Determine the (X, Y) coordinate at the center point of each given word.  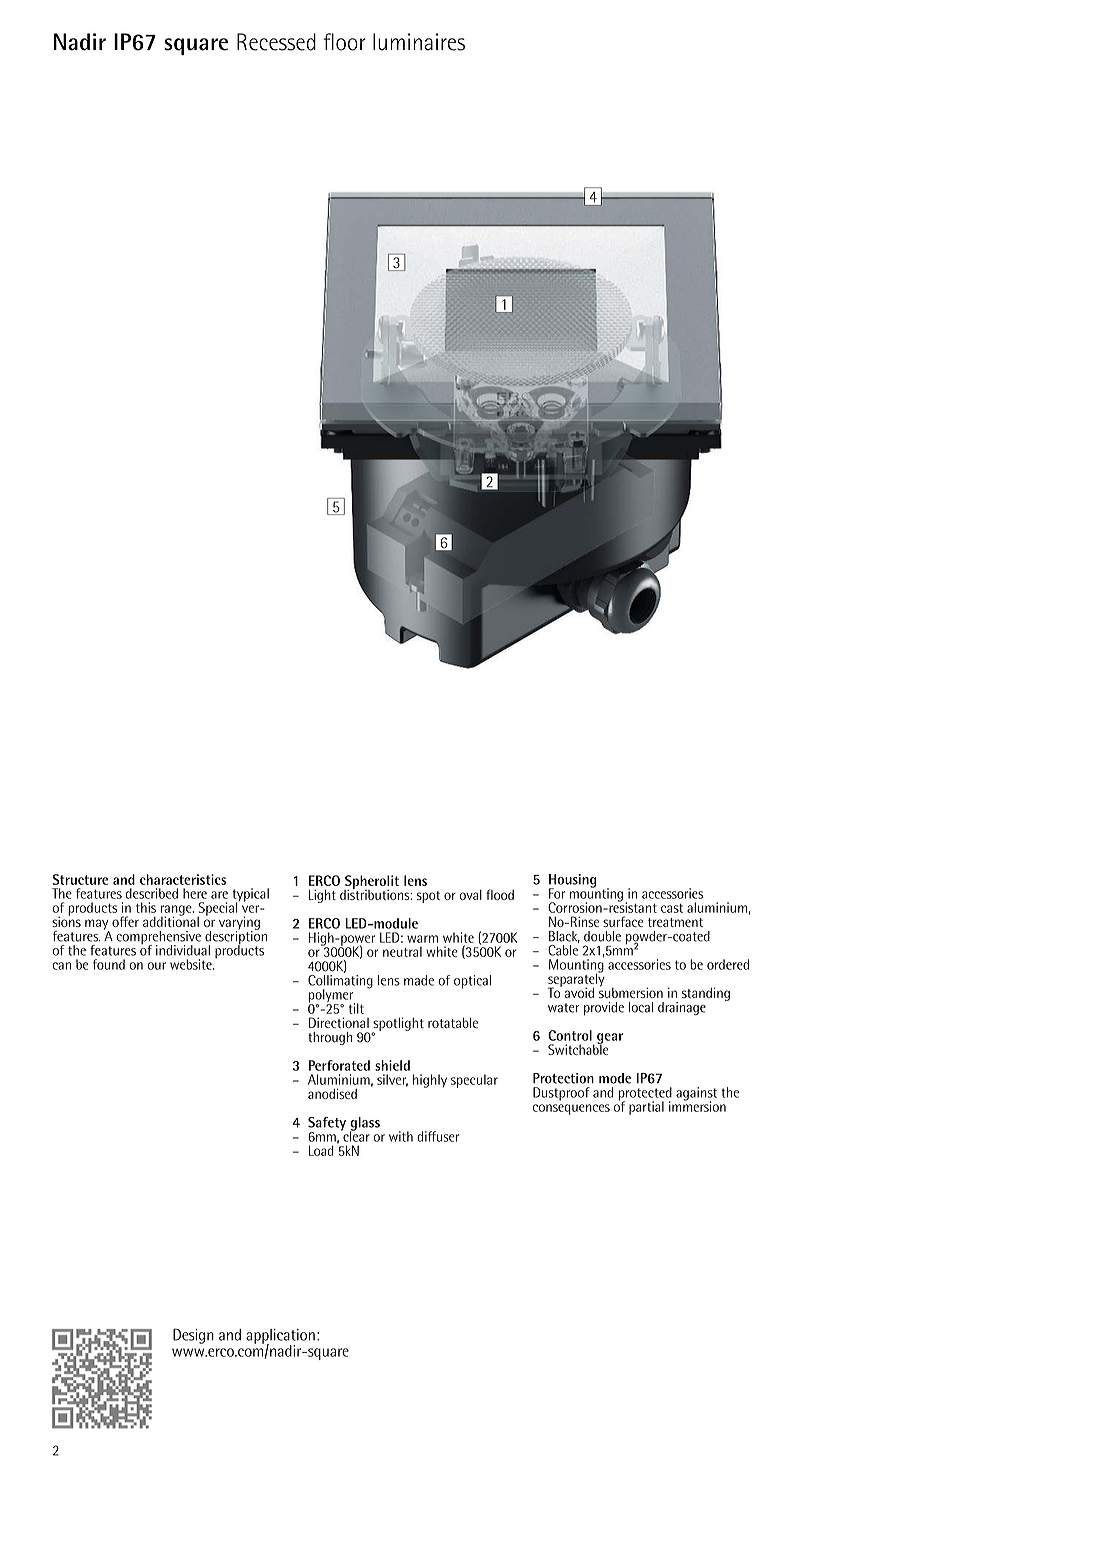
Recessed (276, 42)
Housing (573, 882)
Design (193, 1336)
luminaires (419, 42)
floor (345, 42)
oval (471, 895)
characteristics (183, 879)
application (280, 1337)
